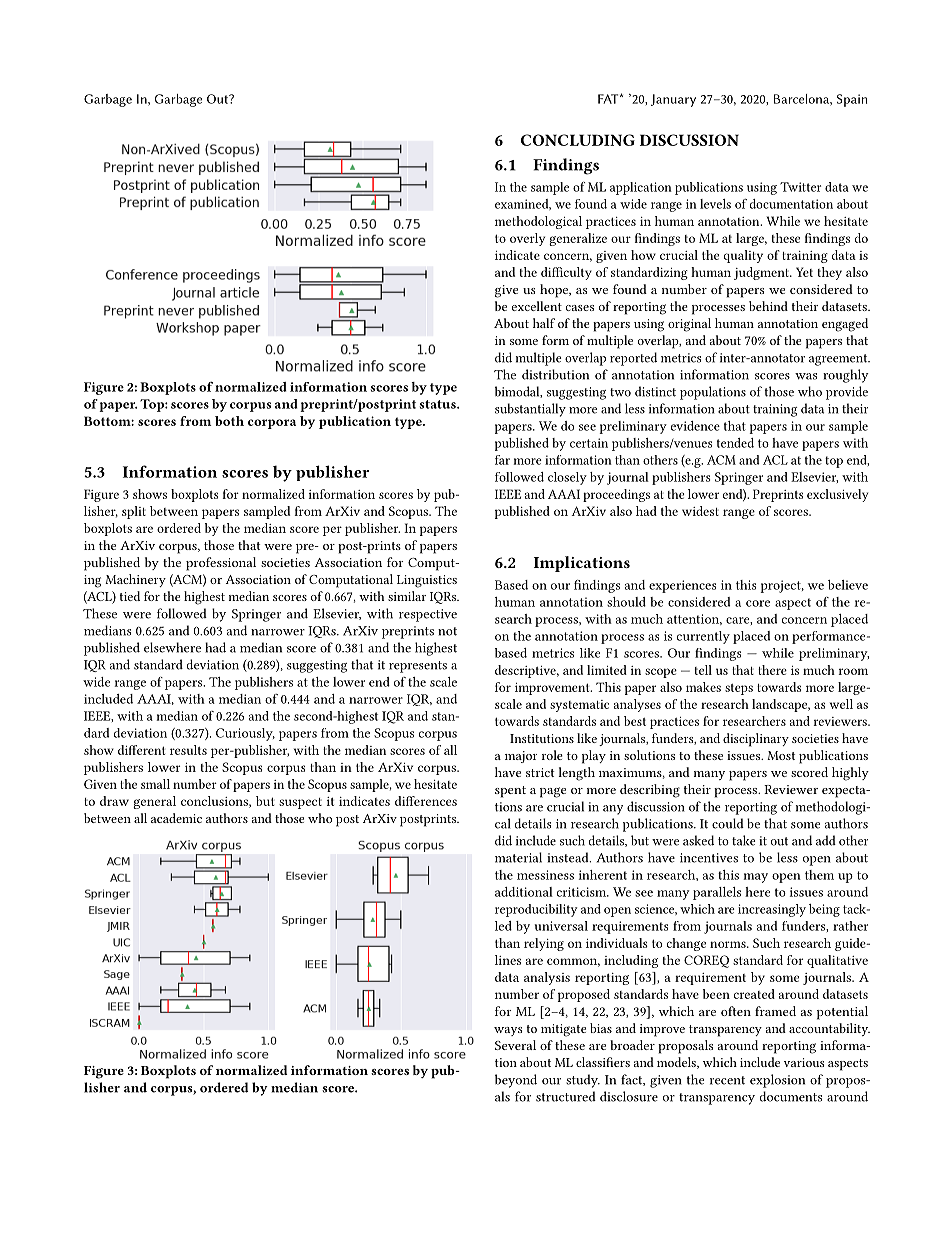 The image size is (952, 1233). Describe the element at coordinates (176, 818) in the image. I see `academic` at that location.
